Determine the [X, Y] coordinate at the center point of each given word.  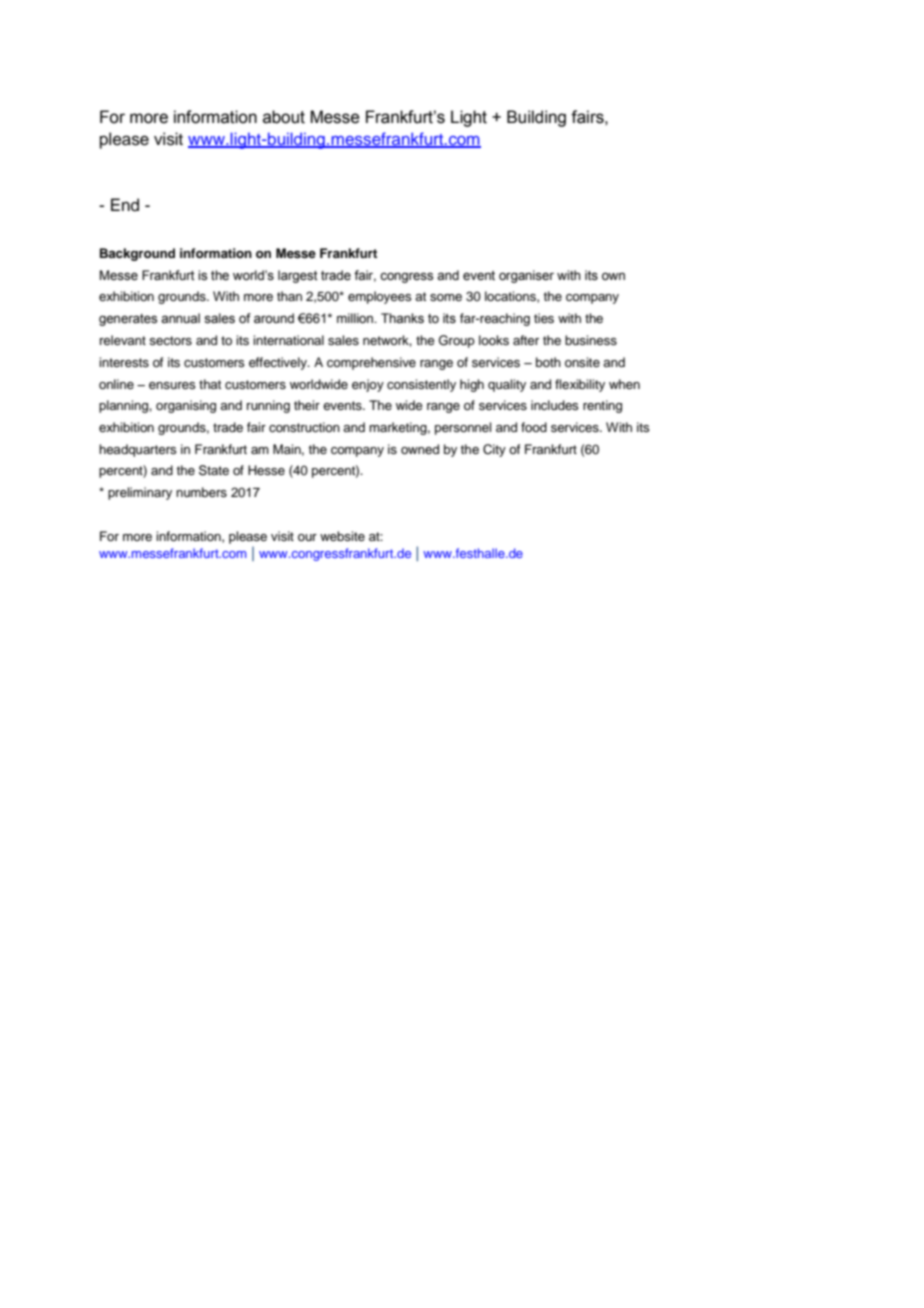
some [446, 297]
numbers [201, 492]
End [125, 205]
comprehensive [371, 363]
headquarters [138, 450]
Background [137, 254]
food [534, 427]
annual [180, 318]
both [548, 362]
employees [380, 297]
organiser [526, 276]
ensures [172, 385]
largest [298, 276]
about [284, 117]
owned [420, 449]
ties [544, 318]
